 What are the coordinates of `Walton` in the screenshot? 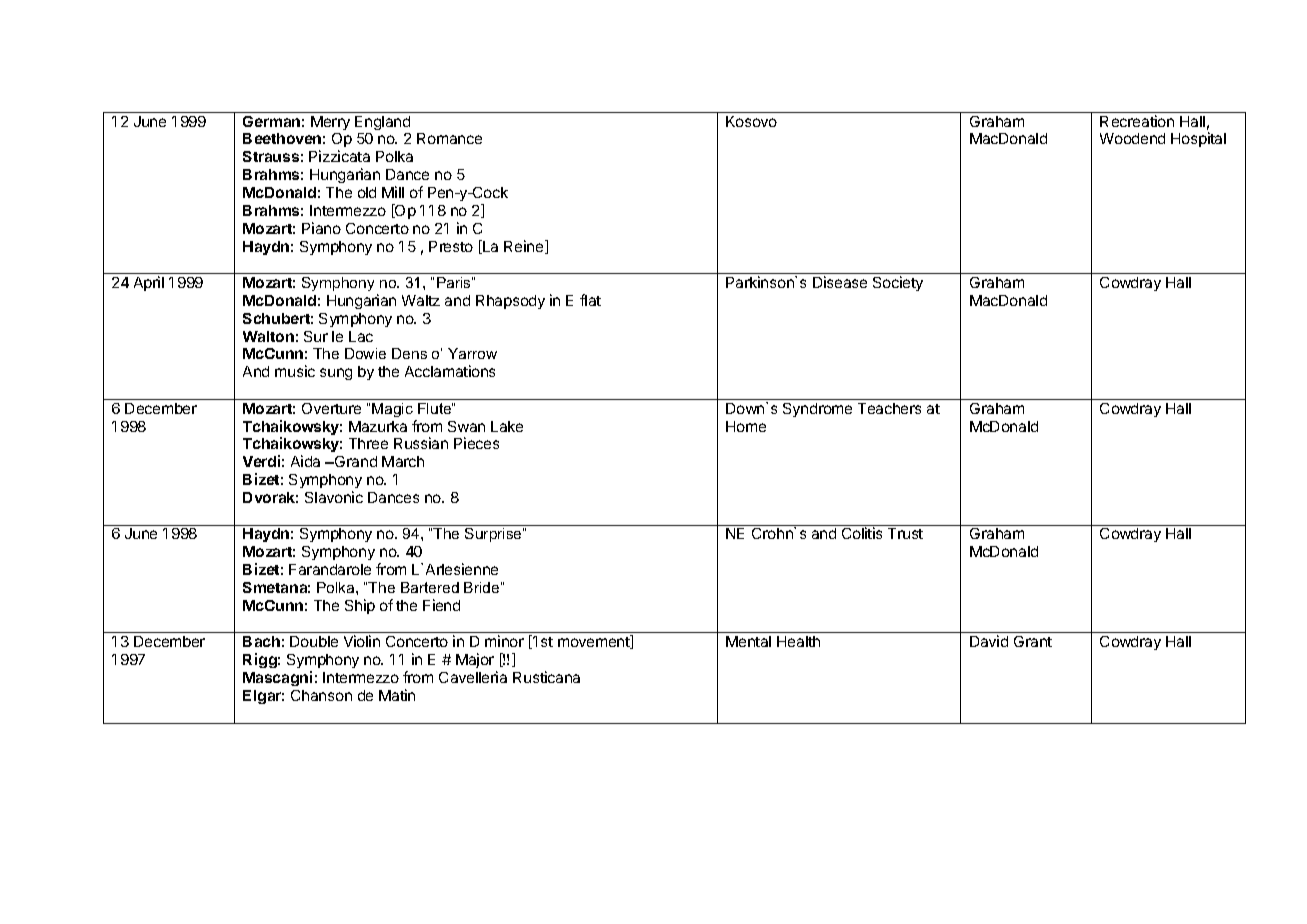 It's located at (268, 336).
